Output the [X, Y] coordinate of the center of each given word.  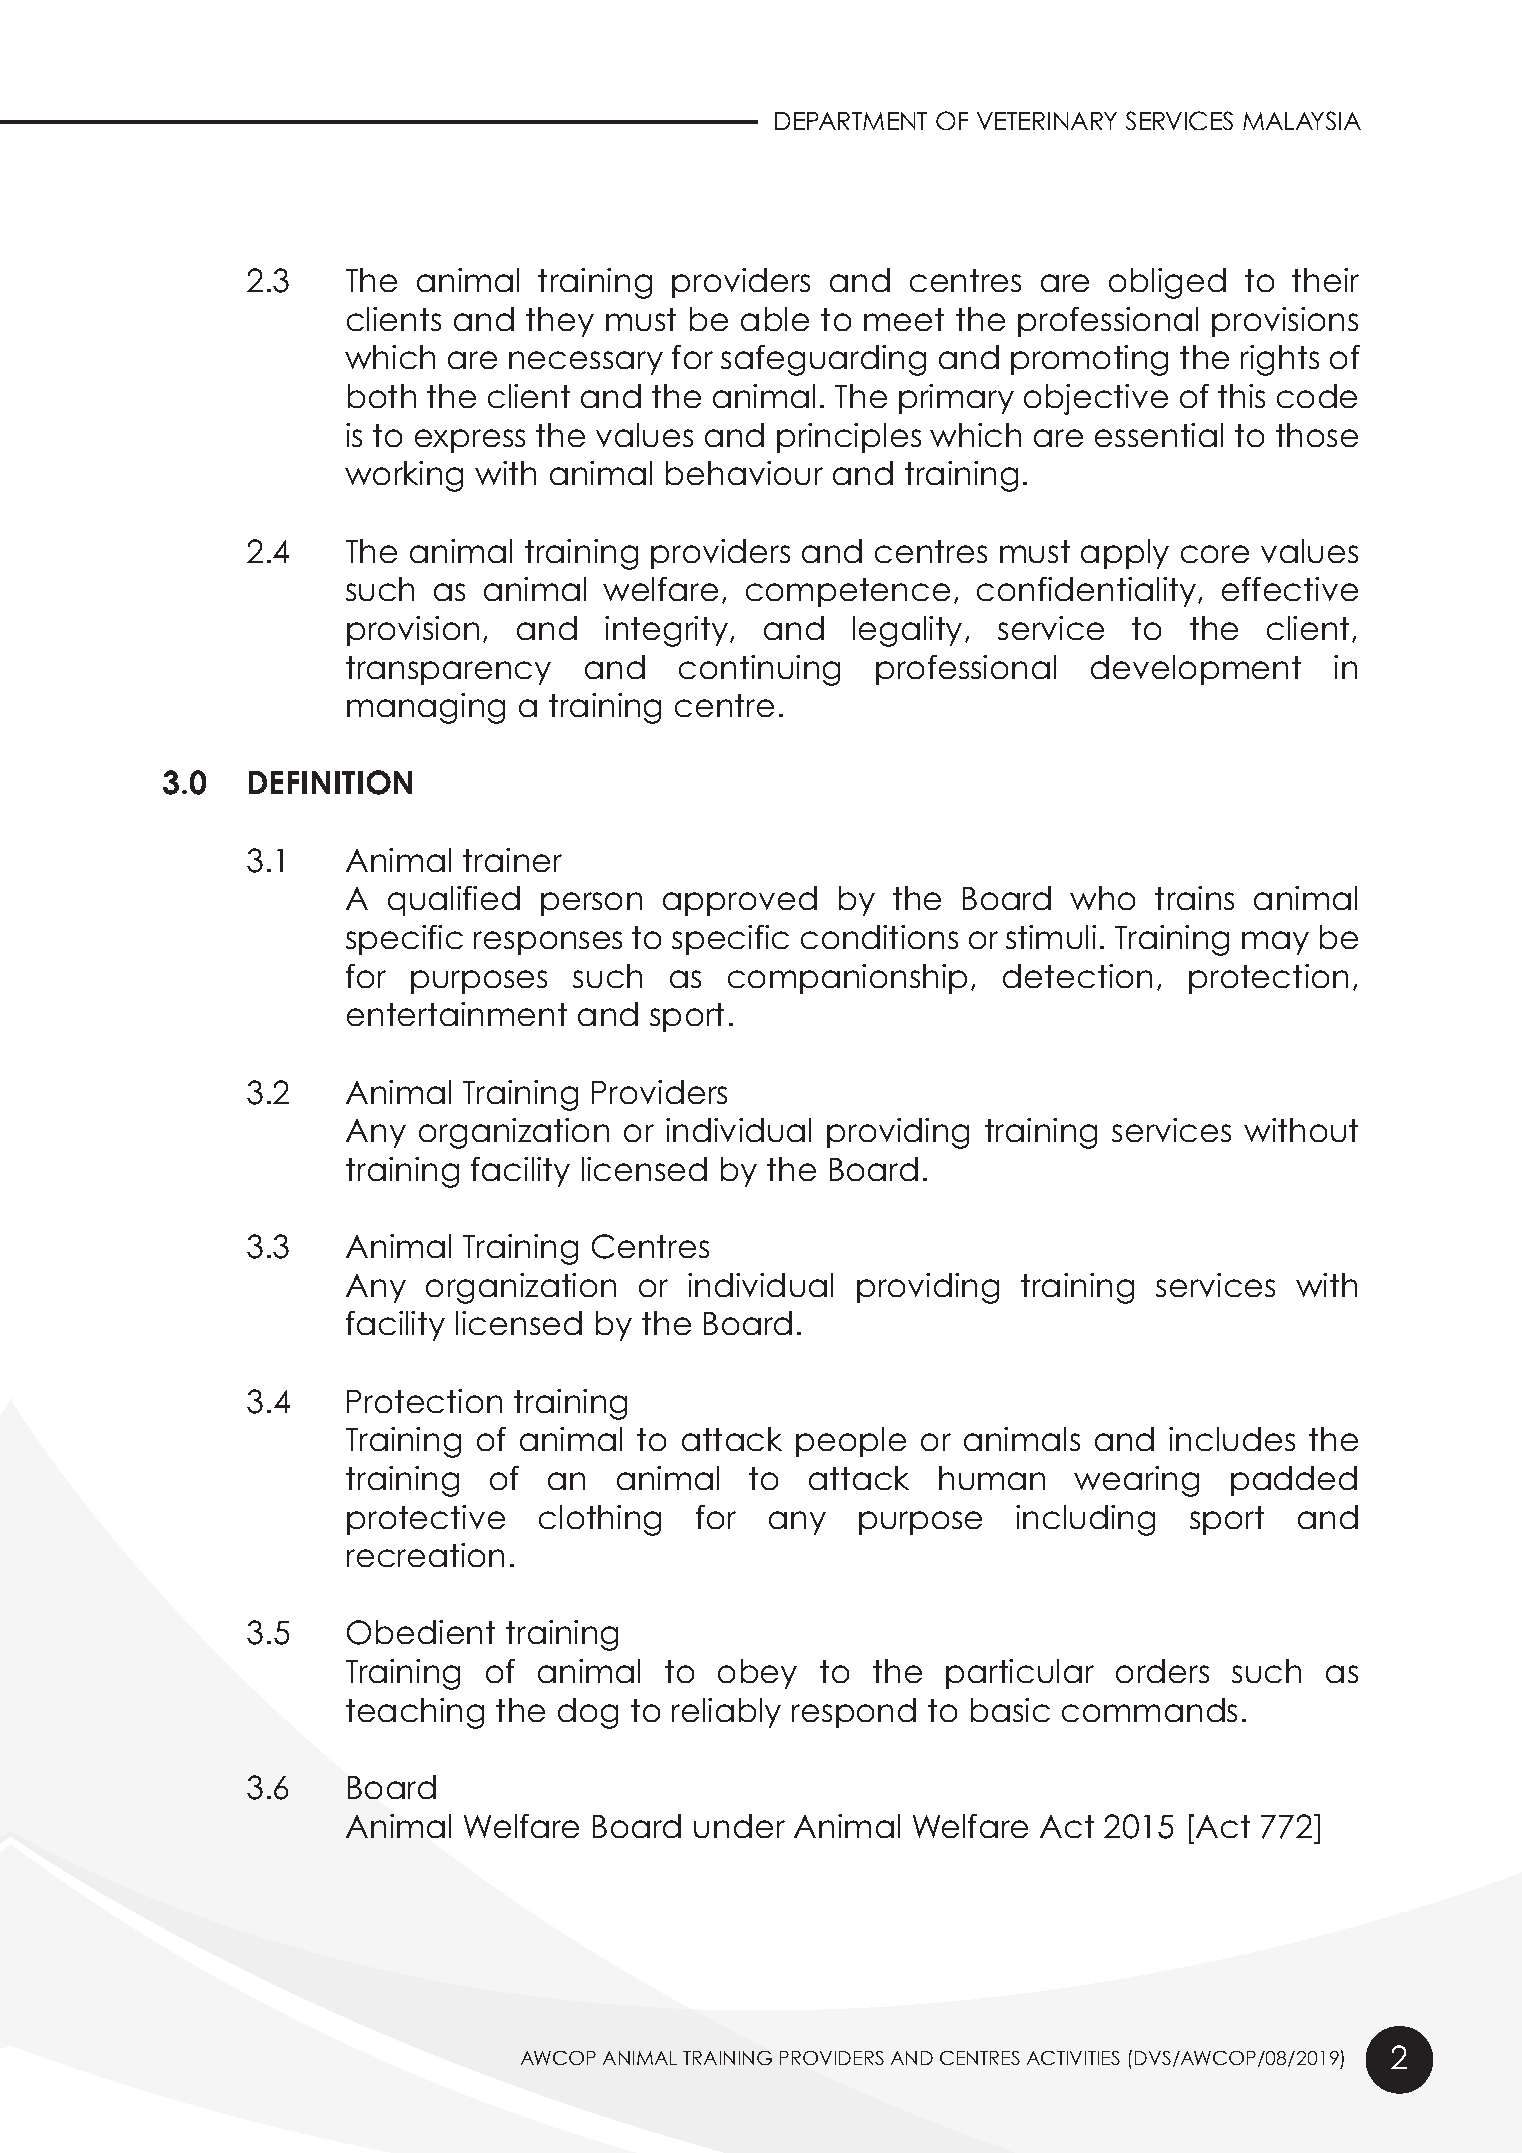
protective [426, 1520]
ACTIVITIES [1073, 2058]
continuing [759, 670]
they [560, 322]
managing [426, 708]
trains [1194, 898]
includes [1232, 1439]
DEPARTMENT [851, 121]
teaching [415, 1713]
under [739, 1826]
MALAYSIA [1302, 120]
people [851, 1442]
